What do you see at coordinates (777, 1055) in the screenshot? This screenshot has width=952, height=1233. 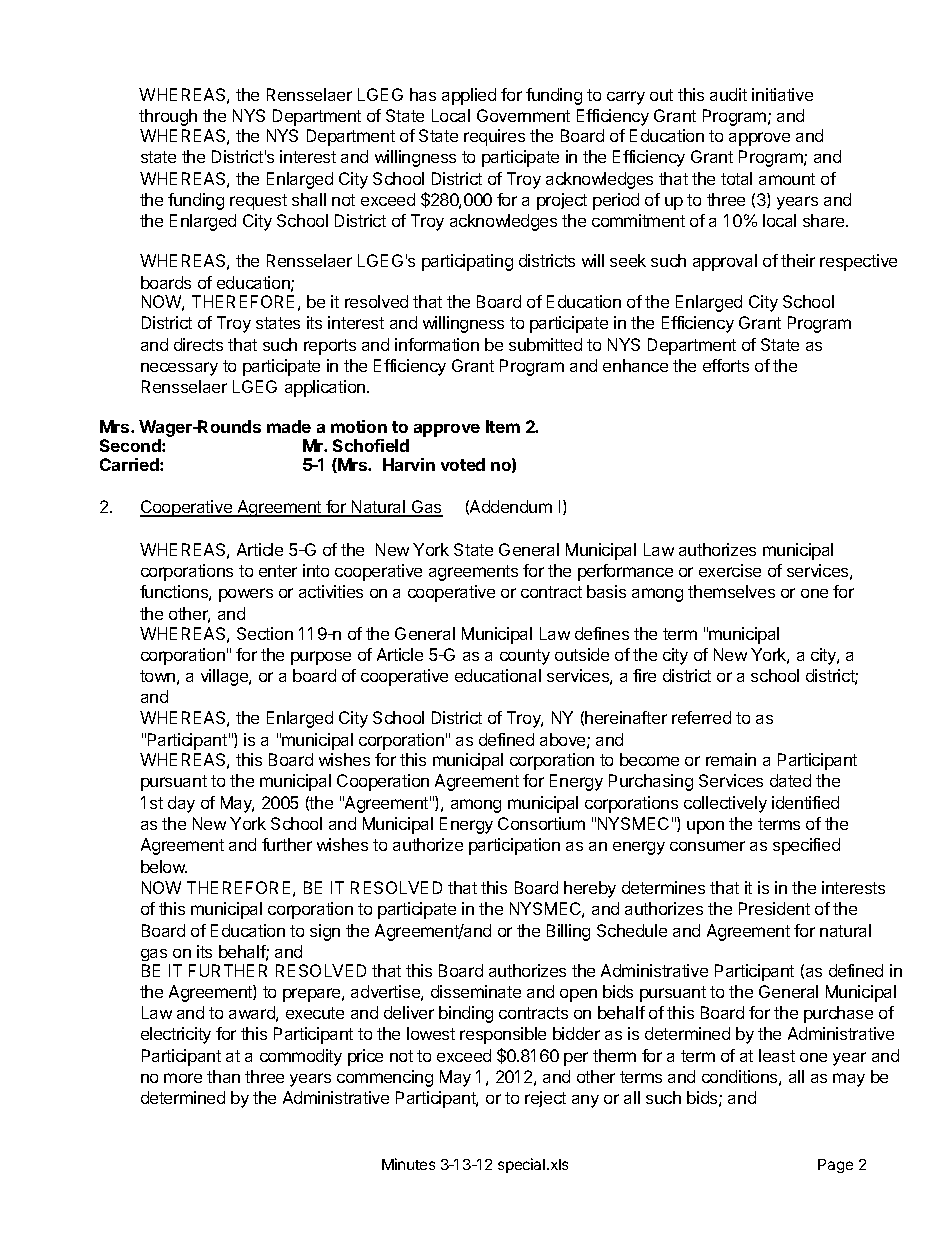 I see `least` at bounding box center [777, 1055].
